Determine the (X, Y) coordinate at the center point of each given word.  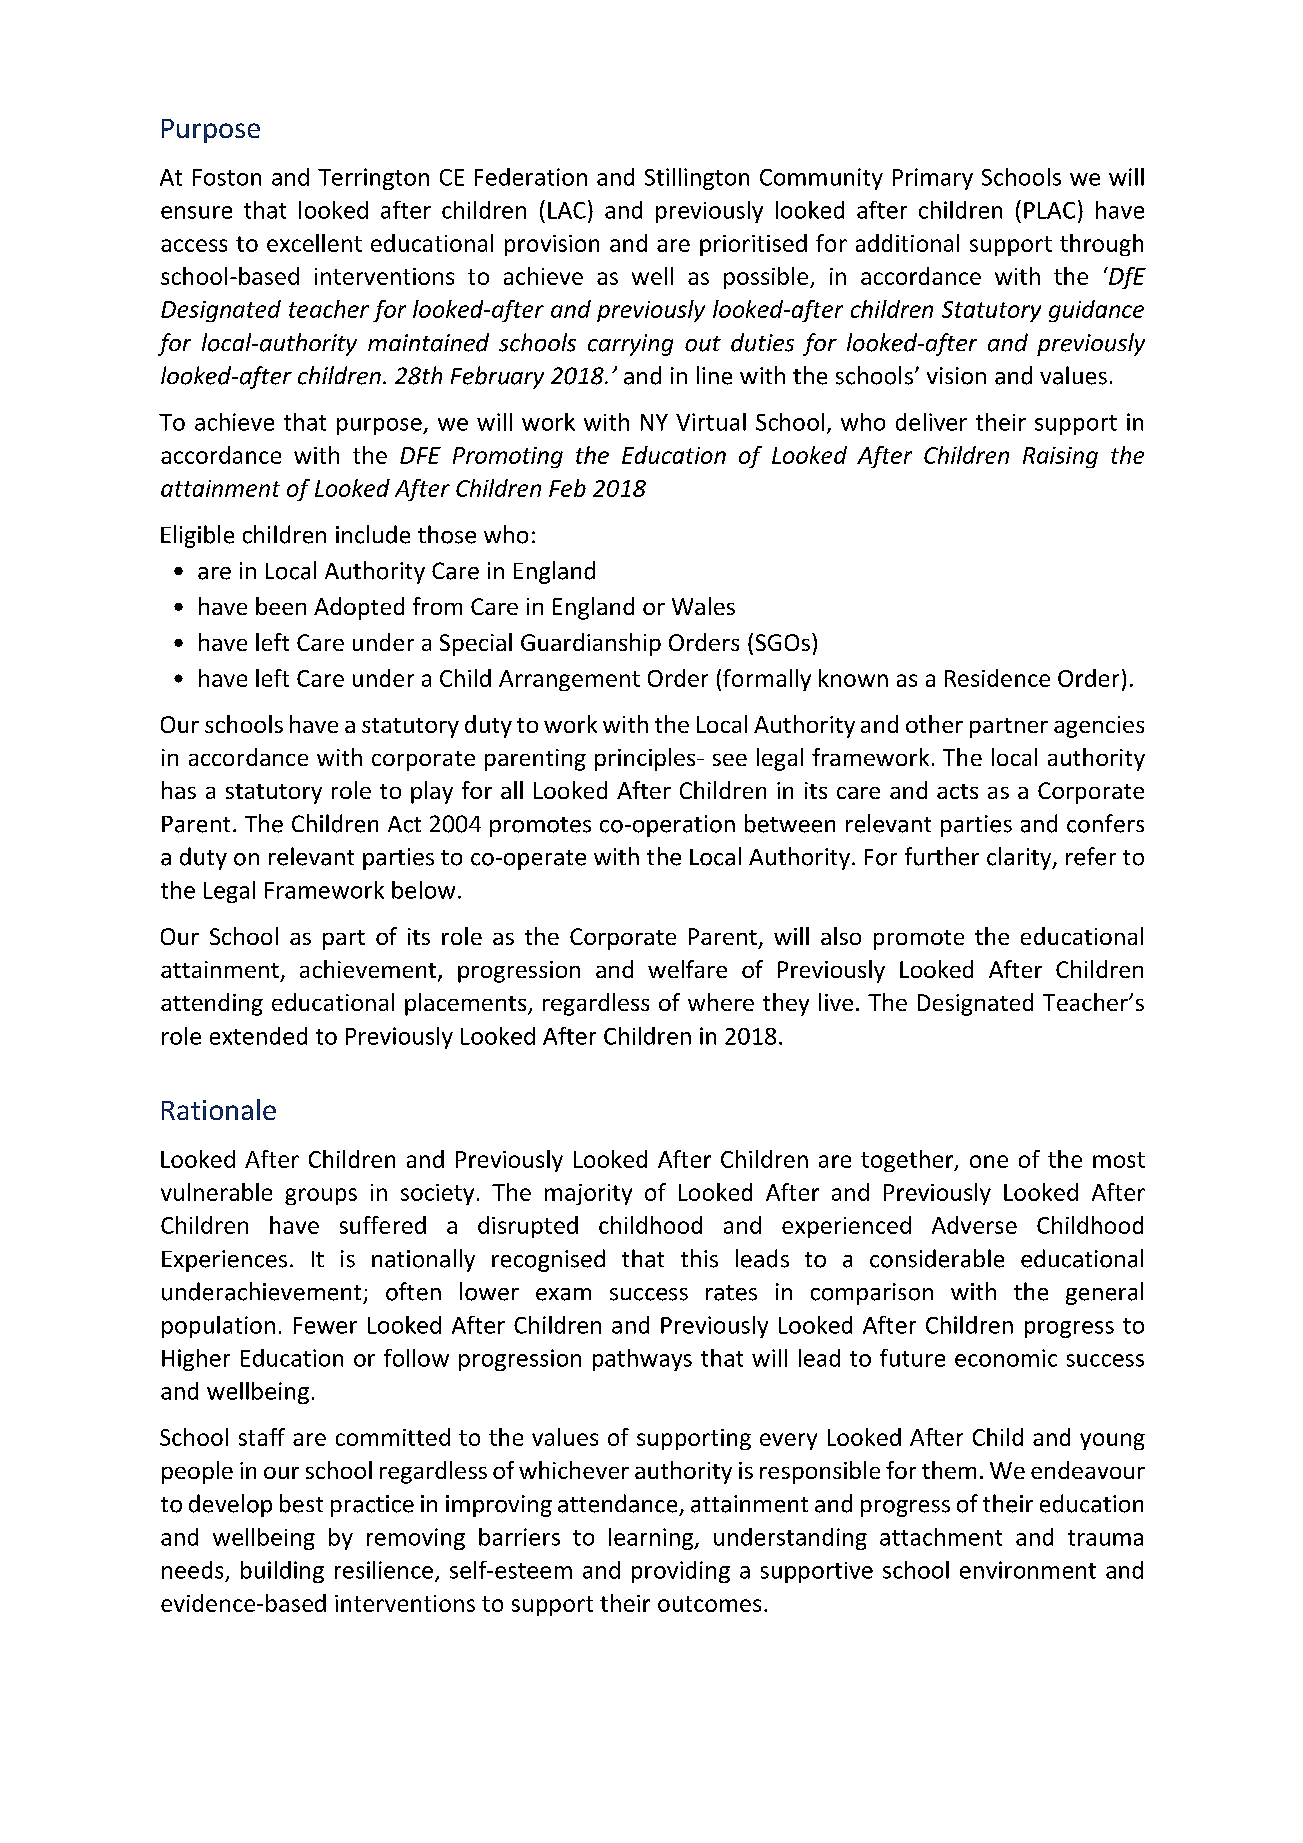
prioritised (753, 245)
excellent (314, 243)
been (281, 606)
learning (652, 1539)
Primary (933, 179)
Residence (997, 678)
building (282, 1572)
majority (588, 1194)
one (989, 1161)
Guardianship (591, 644)
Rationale (219, 1109)
